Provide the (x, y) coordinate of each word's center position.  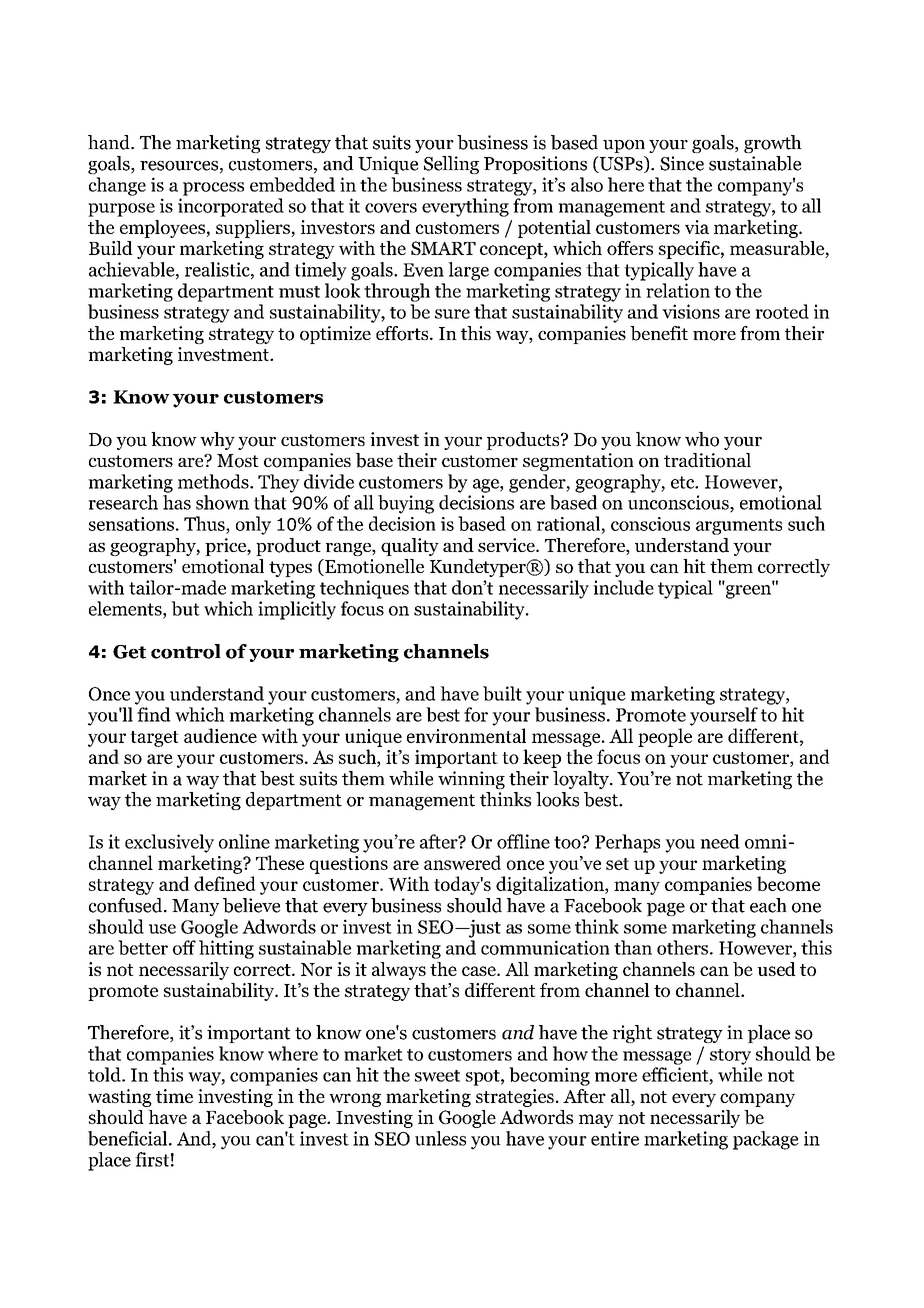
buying (406, 504)
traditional (707, 460)
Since (682, 163)
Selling (451, 165)
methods (214, 481)
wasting (120, 1098)
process (213, 189)
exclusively (169, 843)
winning (471, 780)
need (720, 841)
